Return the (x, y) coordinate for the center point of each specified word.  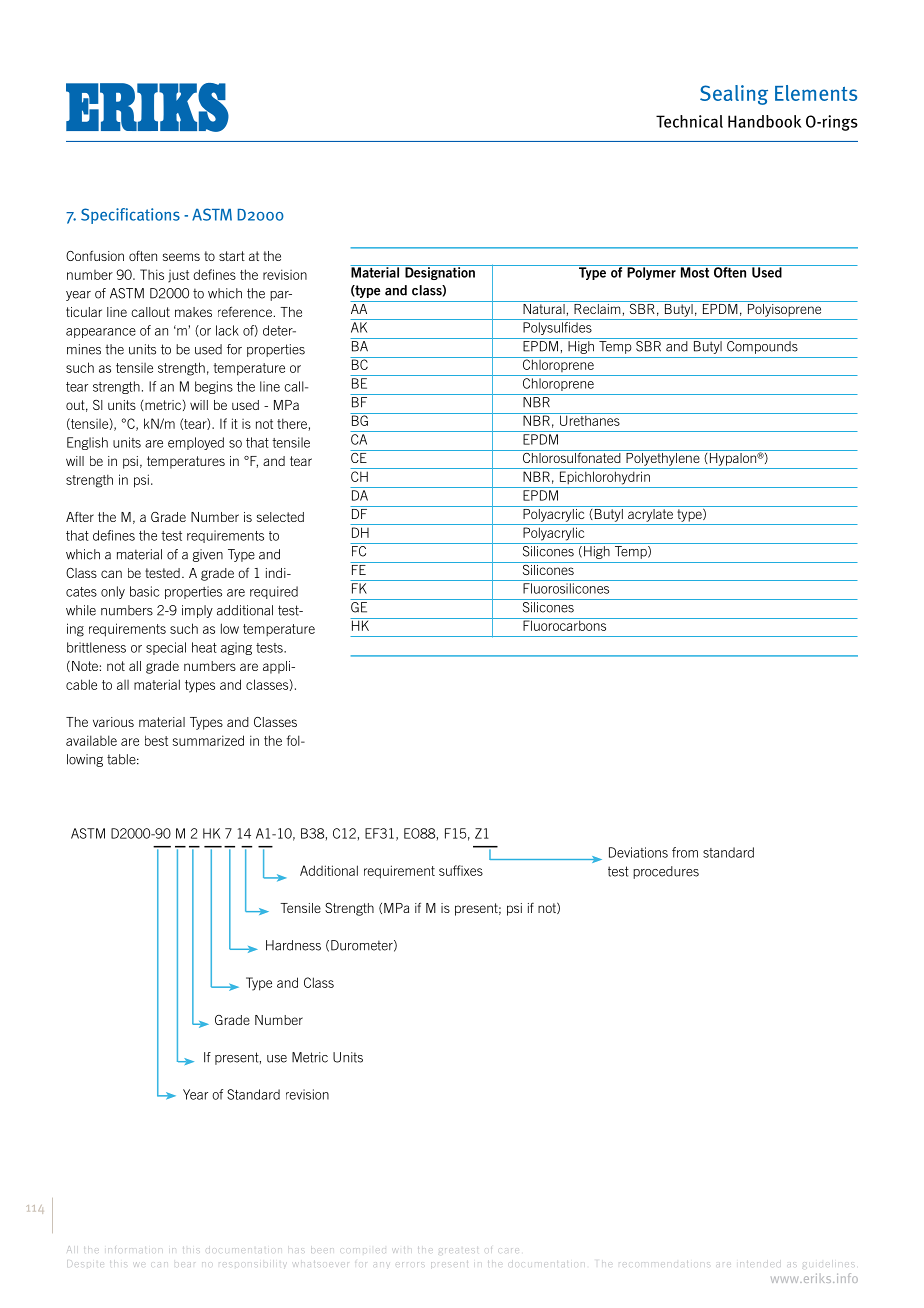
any (382, 1264)
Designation (440, 272)
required (274, 592)
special (166, 648)
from (685, 852)
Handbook (765, 121)
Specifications (130, 216)
